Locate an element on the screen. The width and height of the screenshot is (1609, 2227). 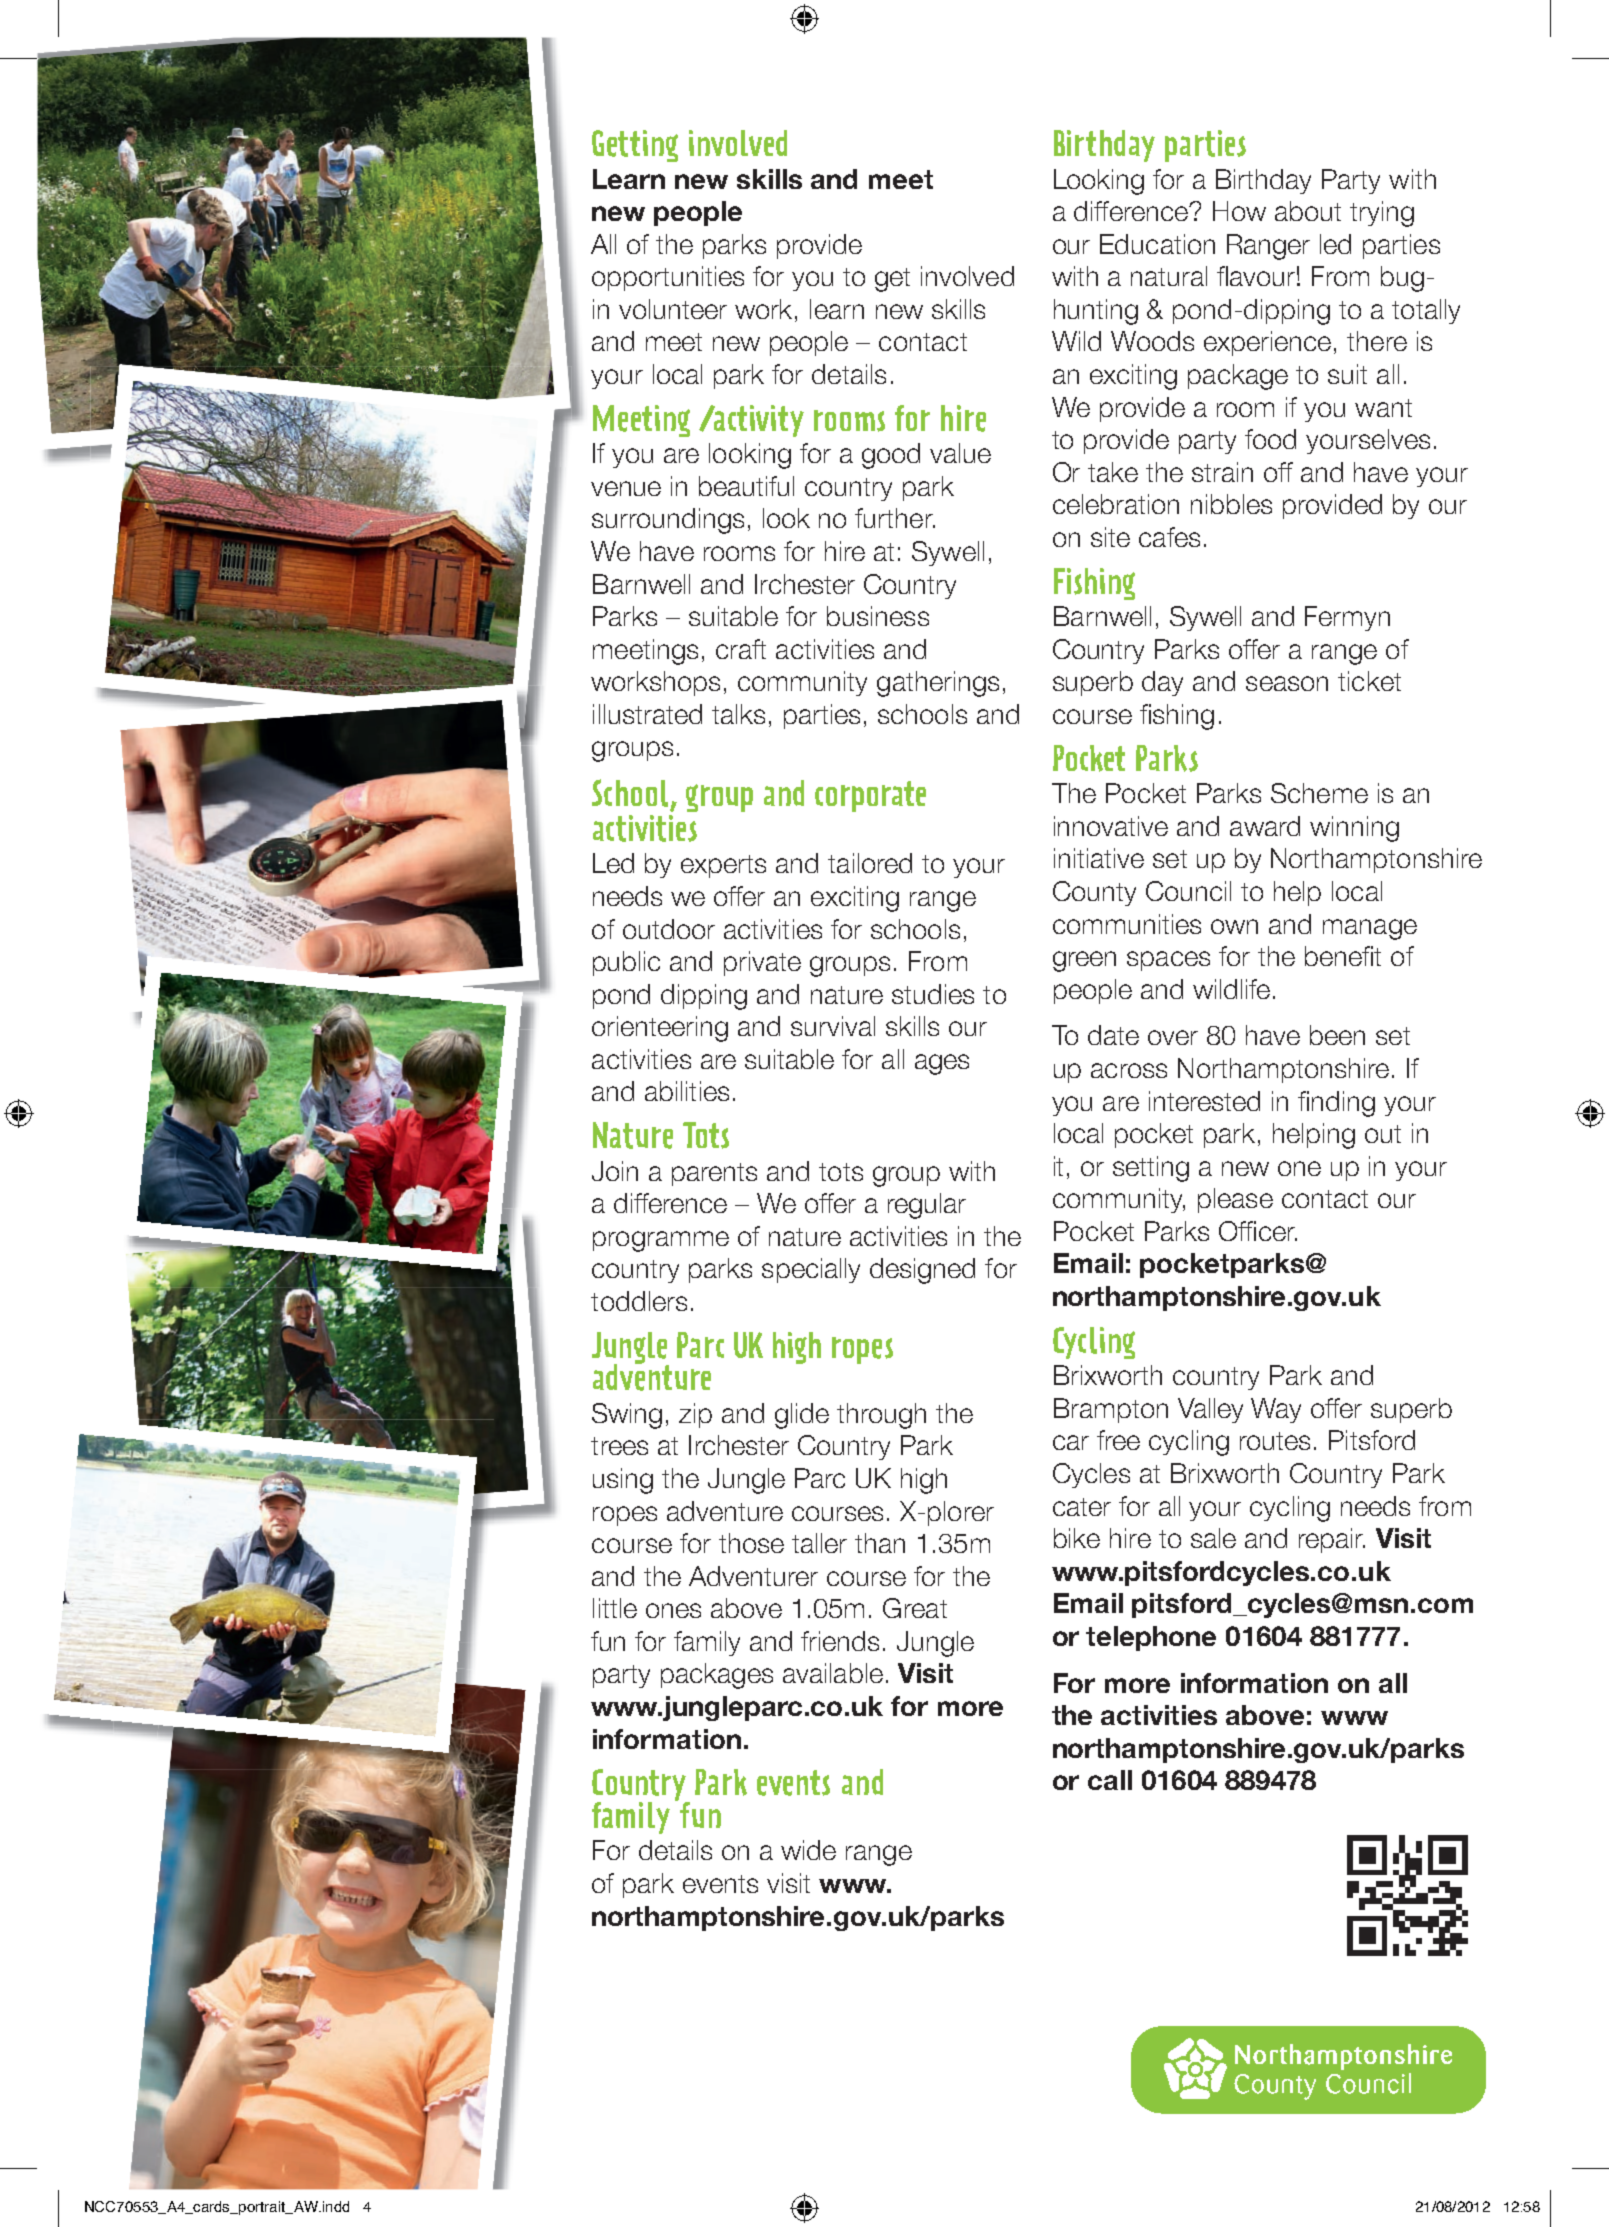
craft is located at coordinates (741, 649).
